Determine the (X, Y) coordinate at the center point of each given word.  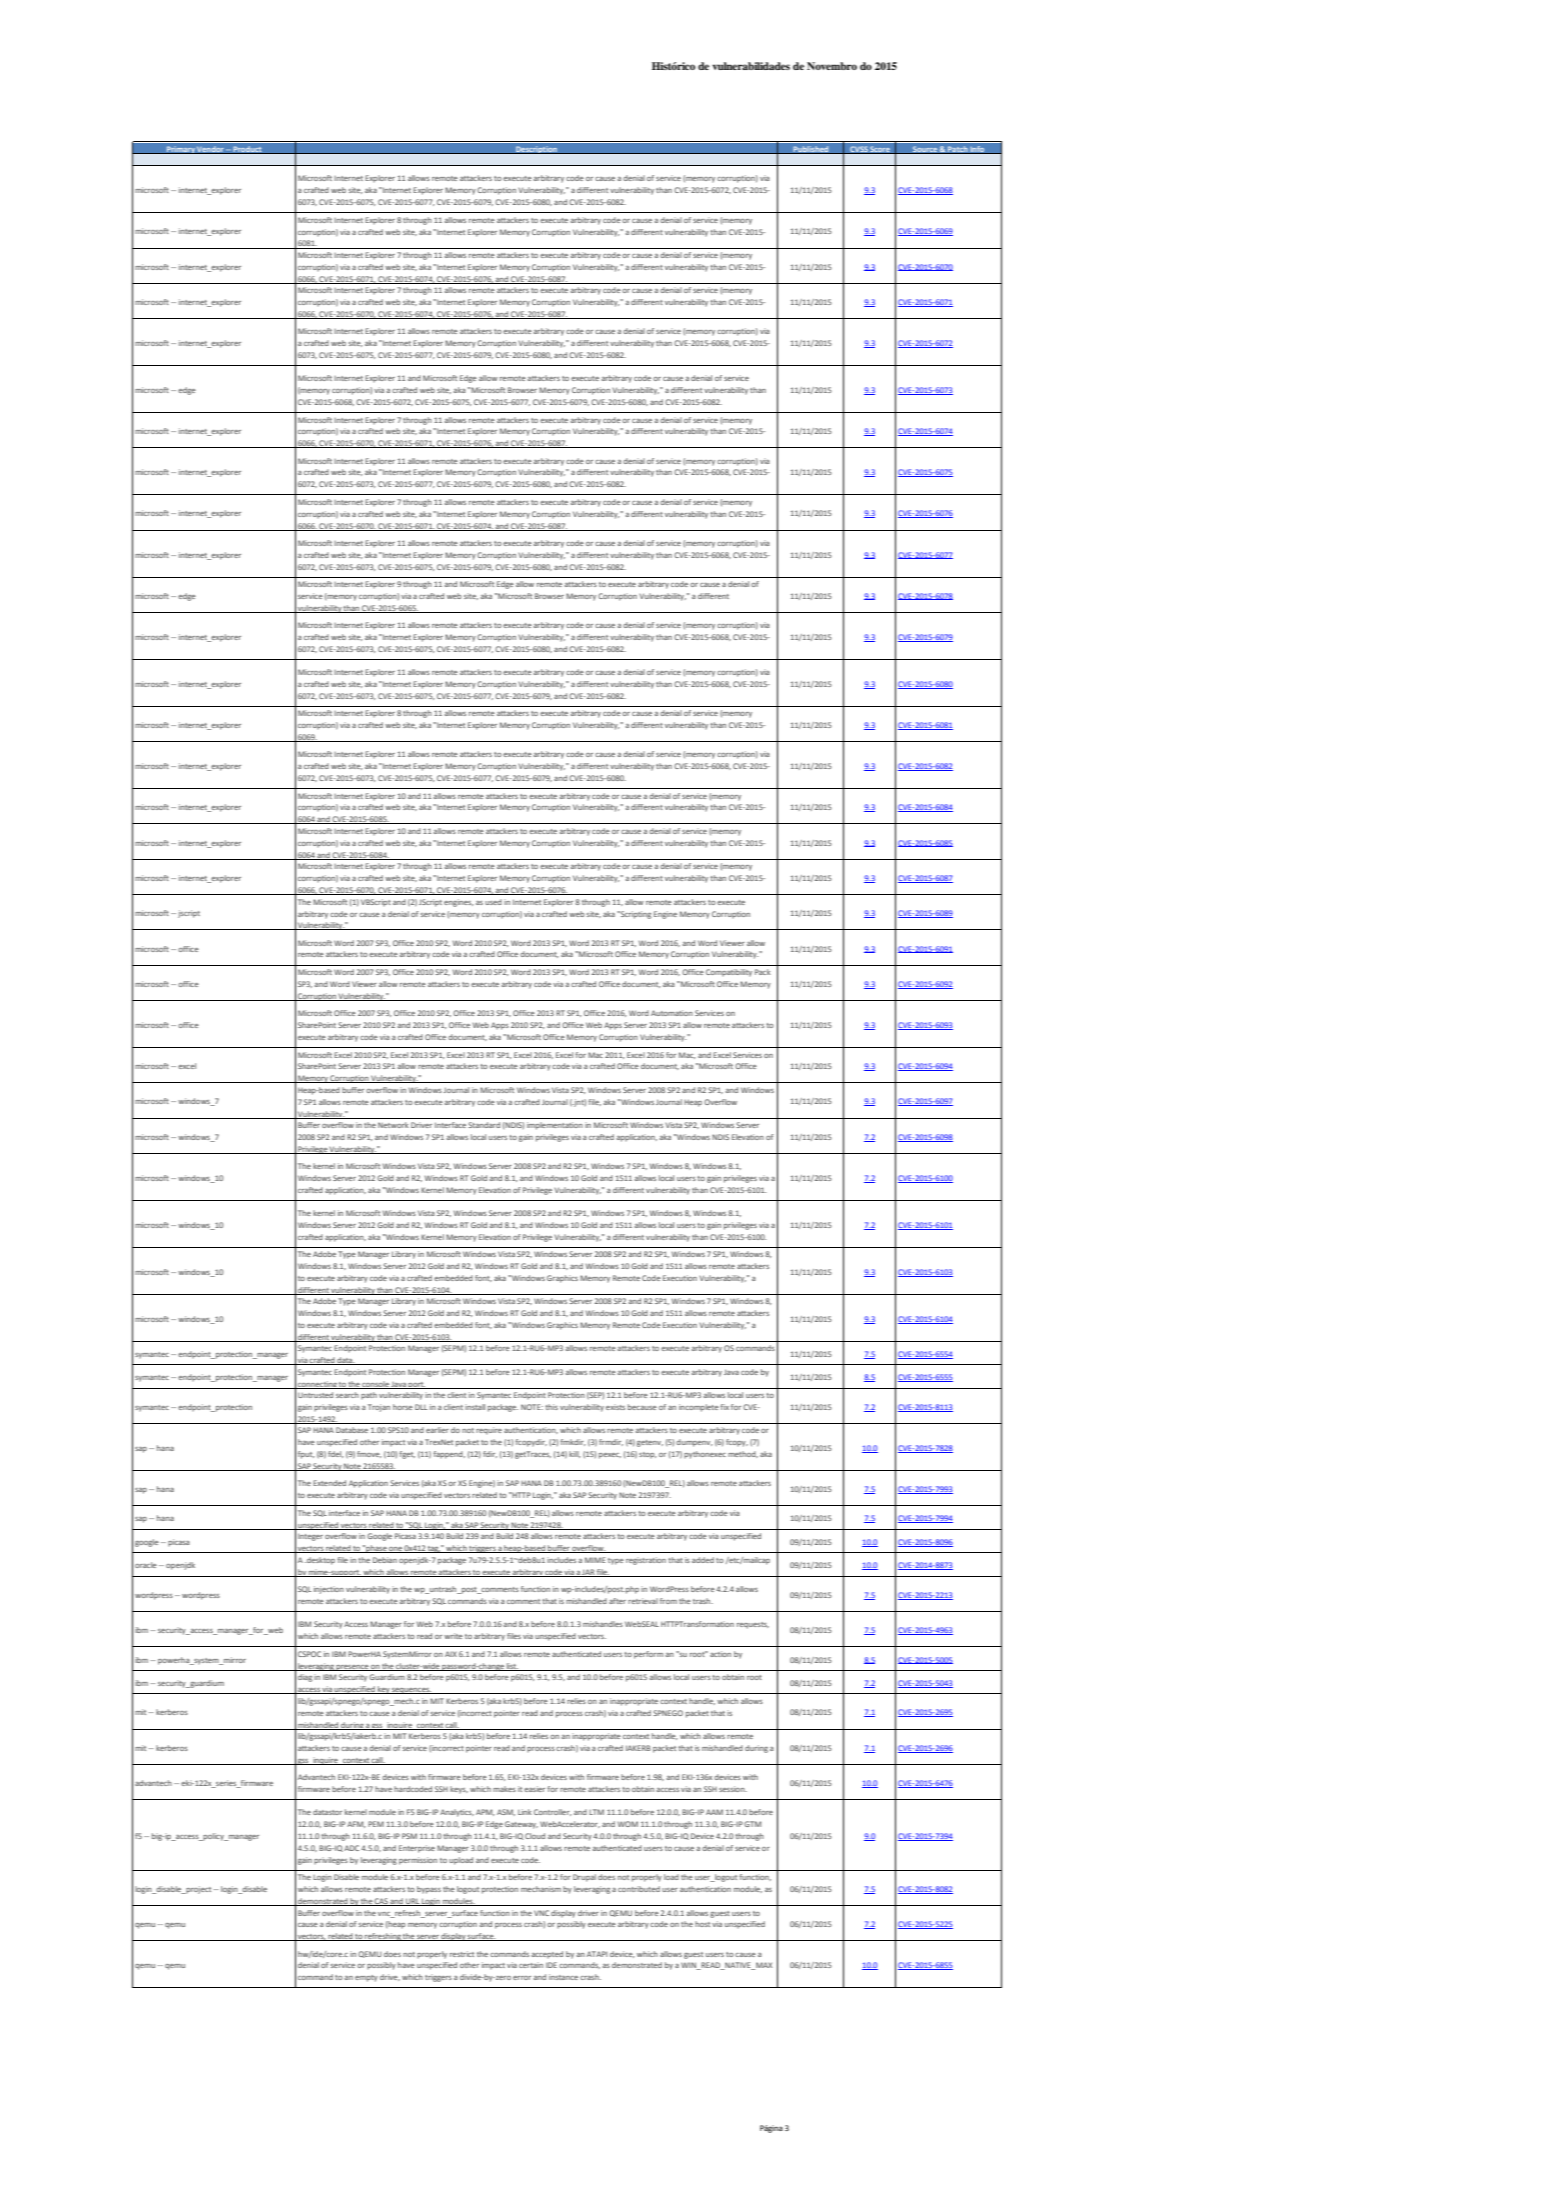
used (493, 902)
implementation (555, 1126)
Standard (484, 1125)
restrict (462, 1954)
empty (366, 1978)
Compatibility (729, 973)
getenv (650, 1443)
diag (305, 1678)
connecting (317, 1385)
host (702, 1924)
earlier (437, 1430)
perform (648, 1655)
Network (393, 1125)
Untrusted (315, 1395)
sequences (411, 1691)
